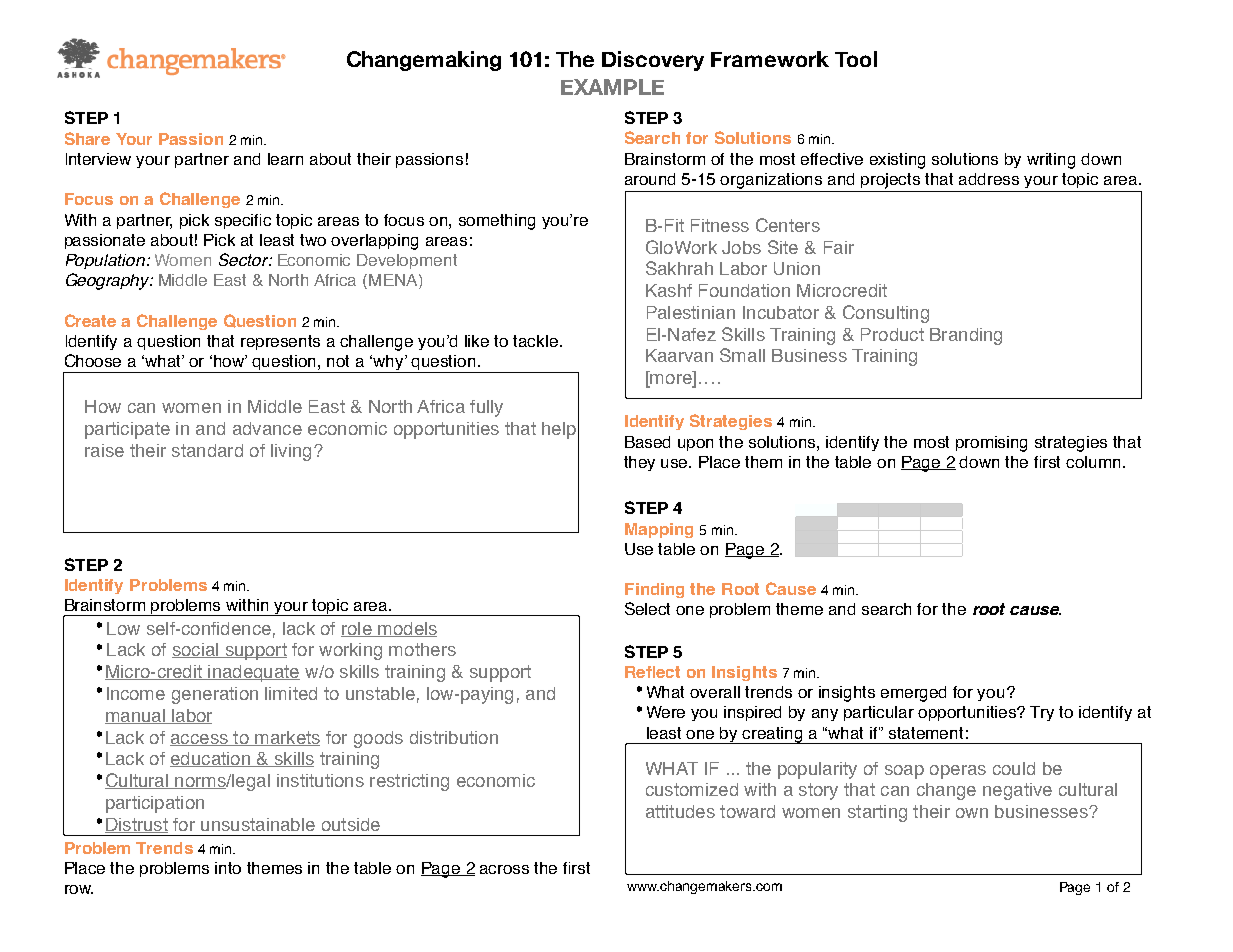 Image resolution: width=1233 pixels, height=952 pixels. Describe the element at coordinates (856, 59) in the page. I see `Tool` at that location.
